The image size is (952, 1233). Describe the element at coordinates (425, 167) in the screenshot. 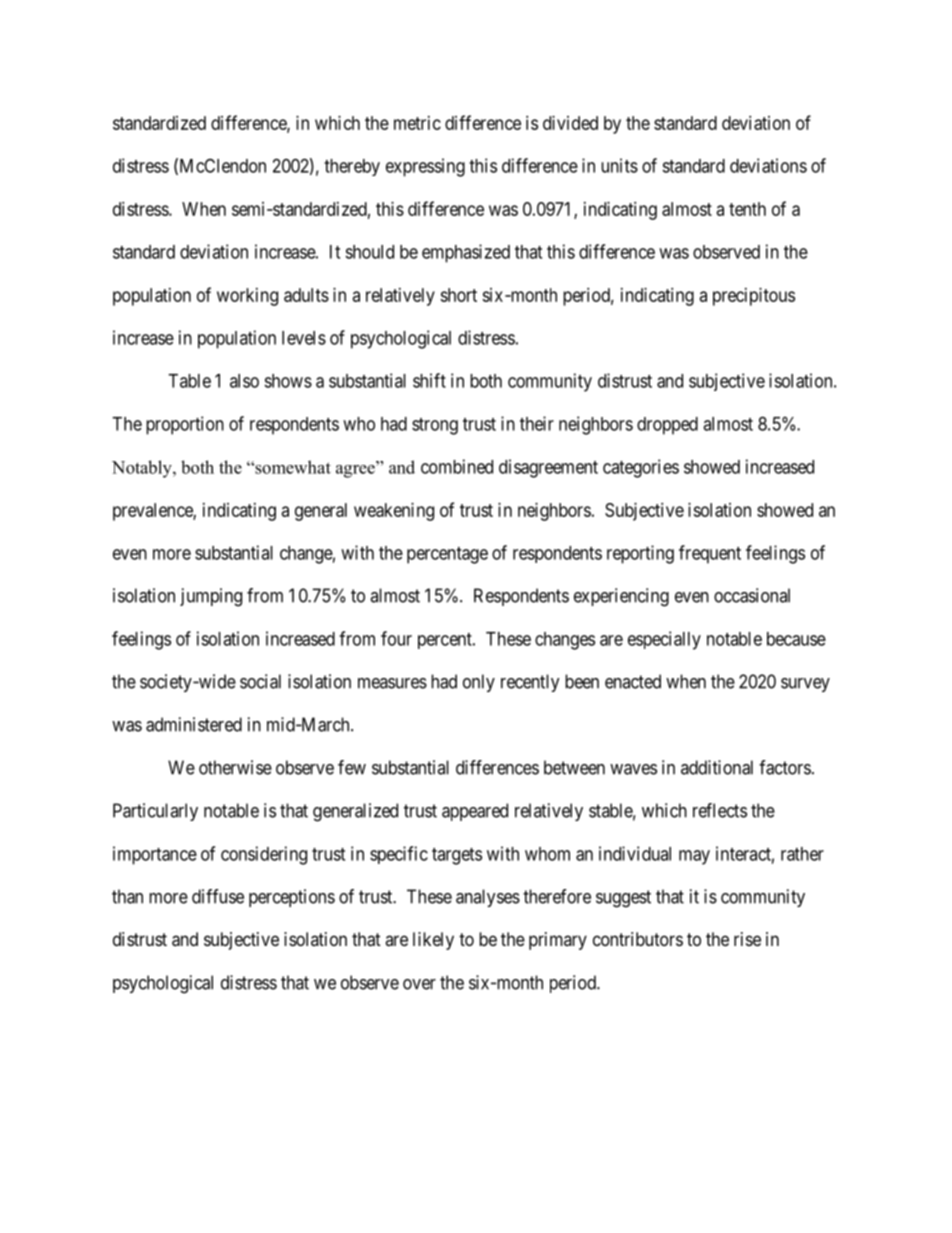

I see `expressing` at that location.
